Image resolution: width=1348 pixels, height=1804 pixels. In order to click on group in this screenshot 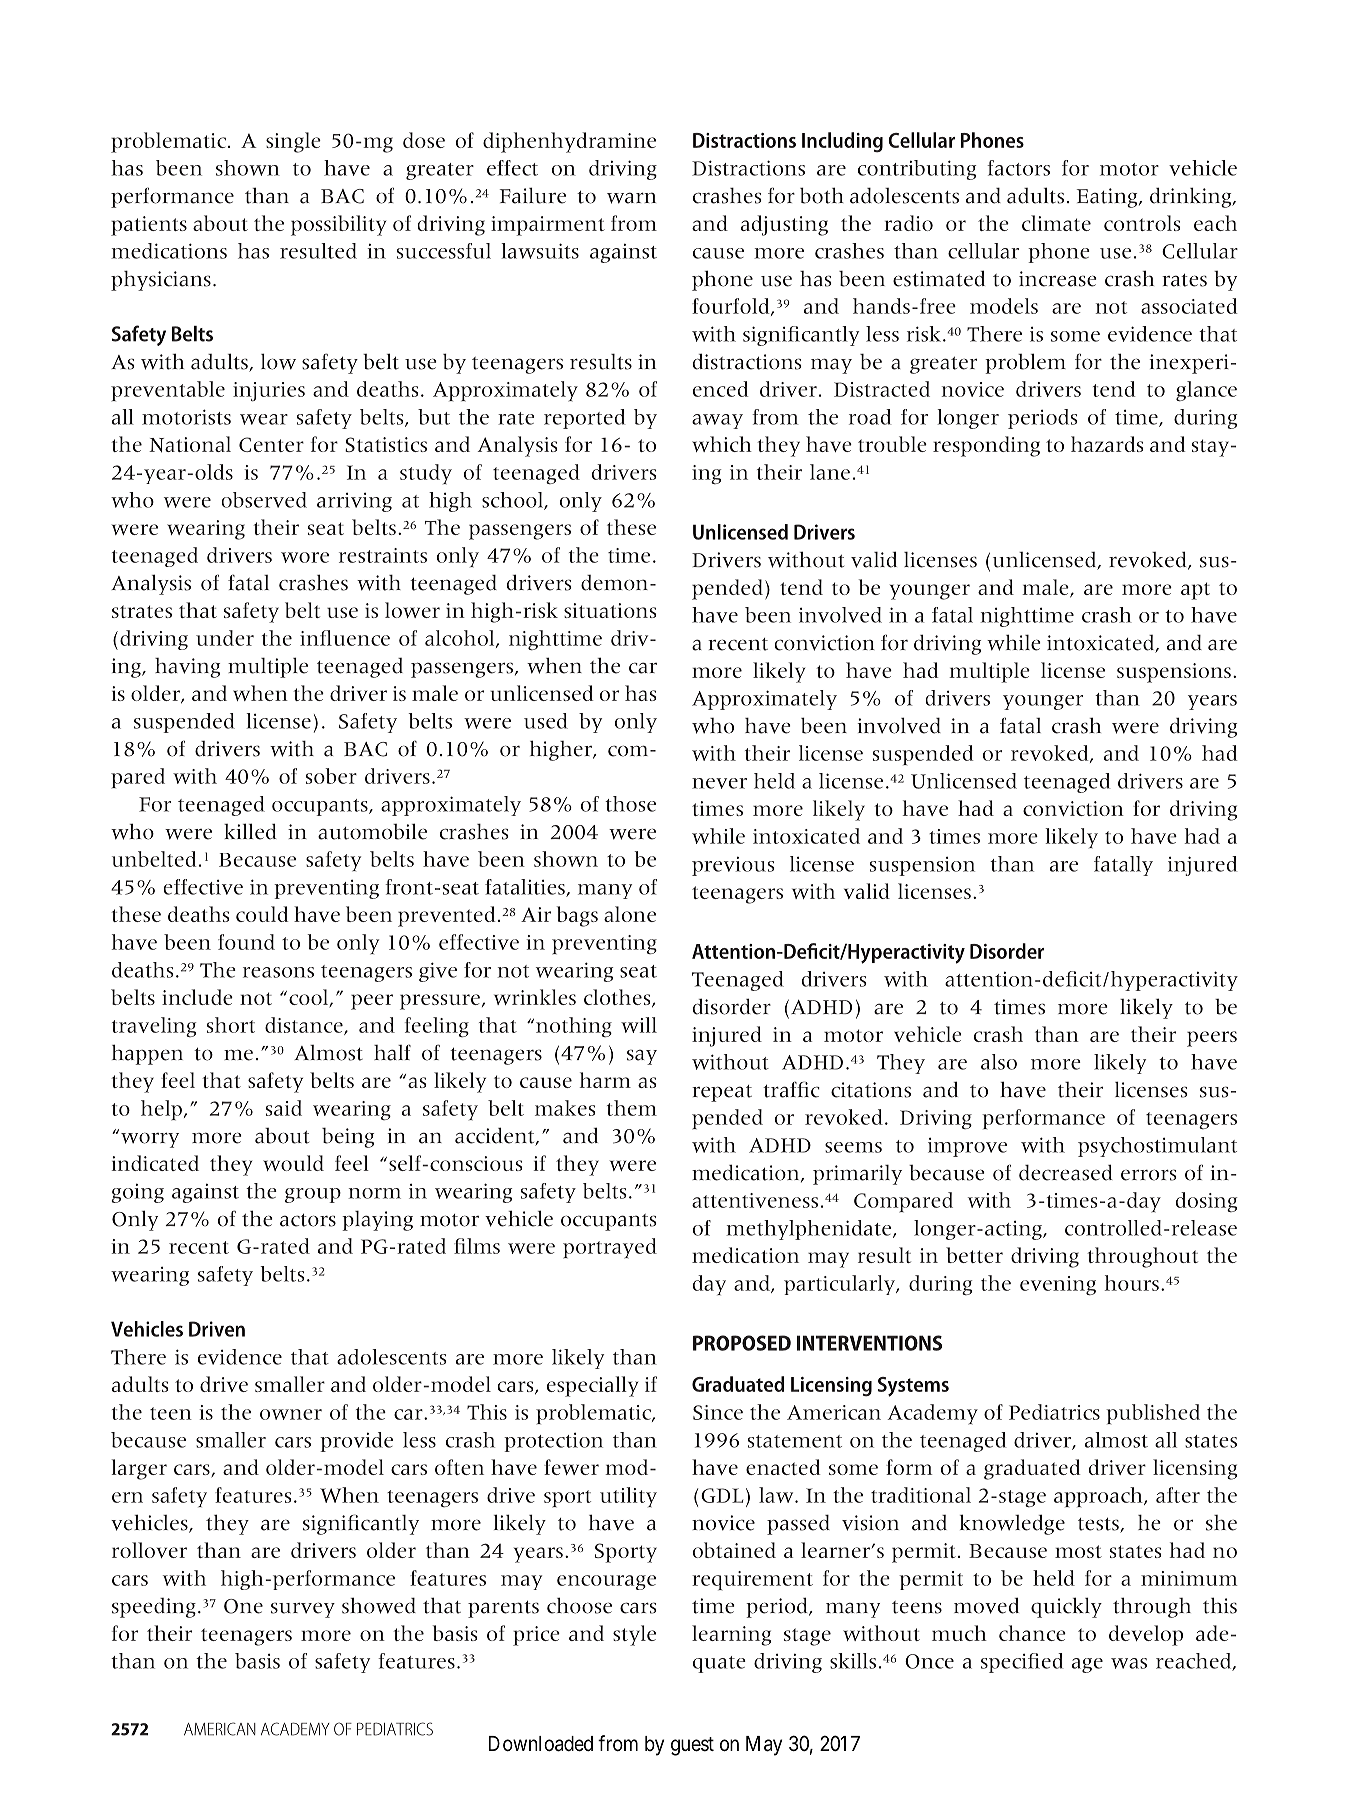, I will do `click(313, 1195)`.
